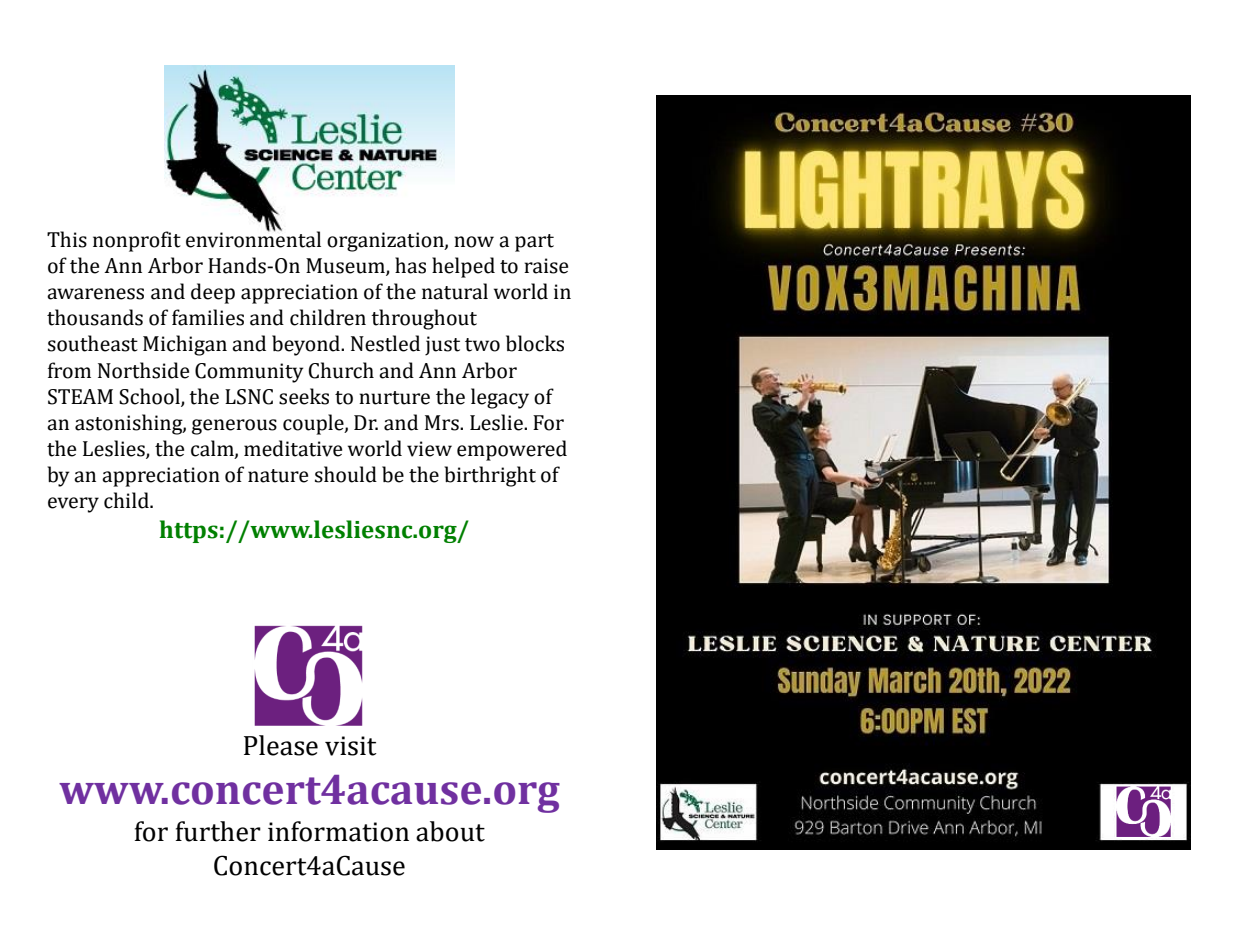 The width and height of the screenshot is (1233, 952). Describe the element at coordinates (338, 831) in the screenshot. I see `information` at that location.
